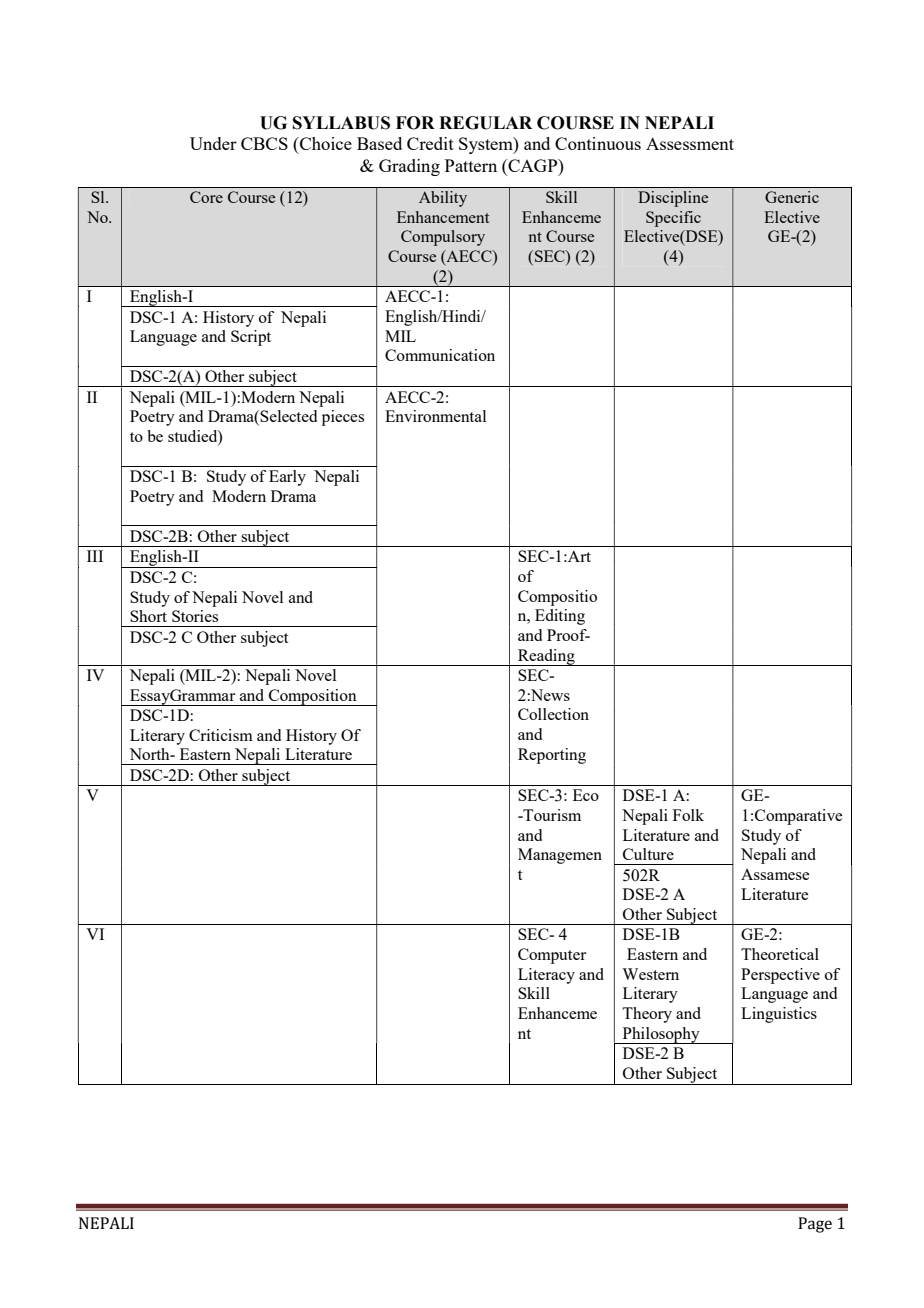 The width and height of the screenshot is (924, 1308). Describe the element at coordinates (471, 165) in the screenshot. I see `Pattern` at that location.
